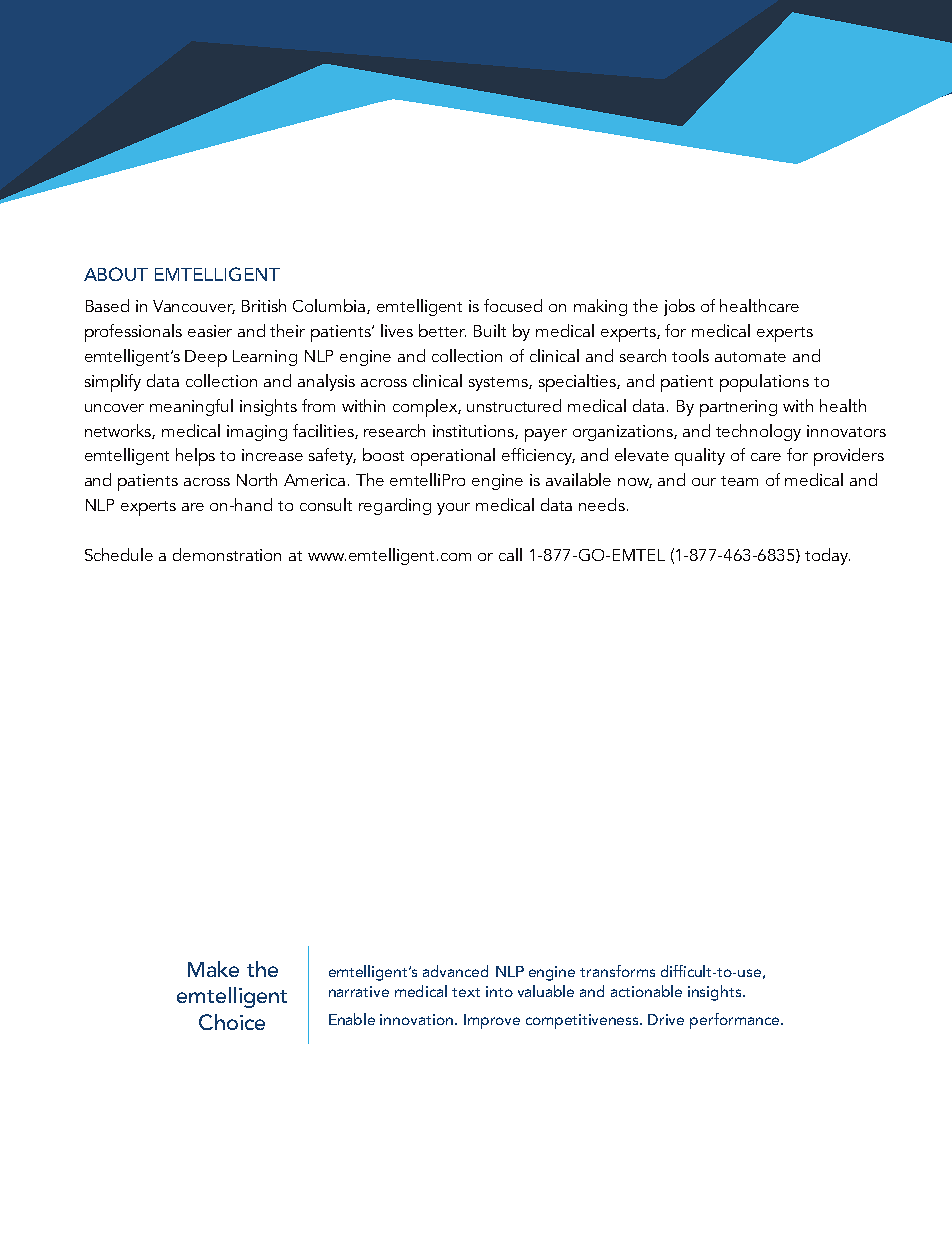 The width and height of the screenshot is (952, 1233). What do you see at coordinates (513, 305) in the screenshot?
I see `focused` at bounding box center [513, 305].
